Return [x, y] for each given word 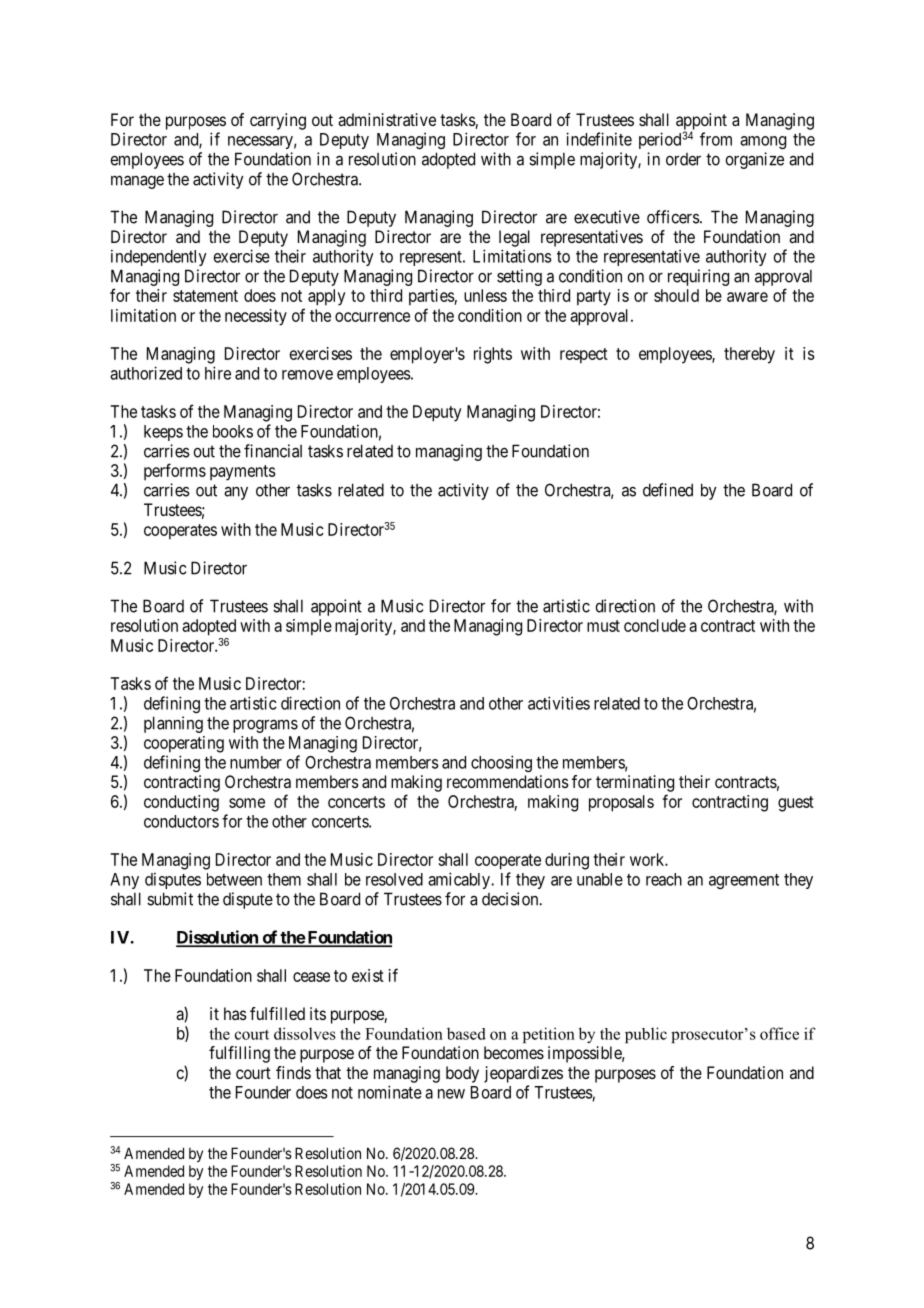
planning [173, 724]
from [716, 139]
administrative [387, 119]
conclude [655, 625]
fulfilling [239, 1054]
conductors [181, 821]
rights [493, 355]
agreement [744, 881]
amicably [460, 880]
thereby [749, 355]
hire [218, 373]
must [603, 626]
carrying [278, 121]
